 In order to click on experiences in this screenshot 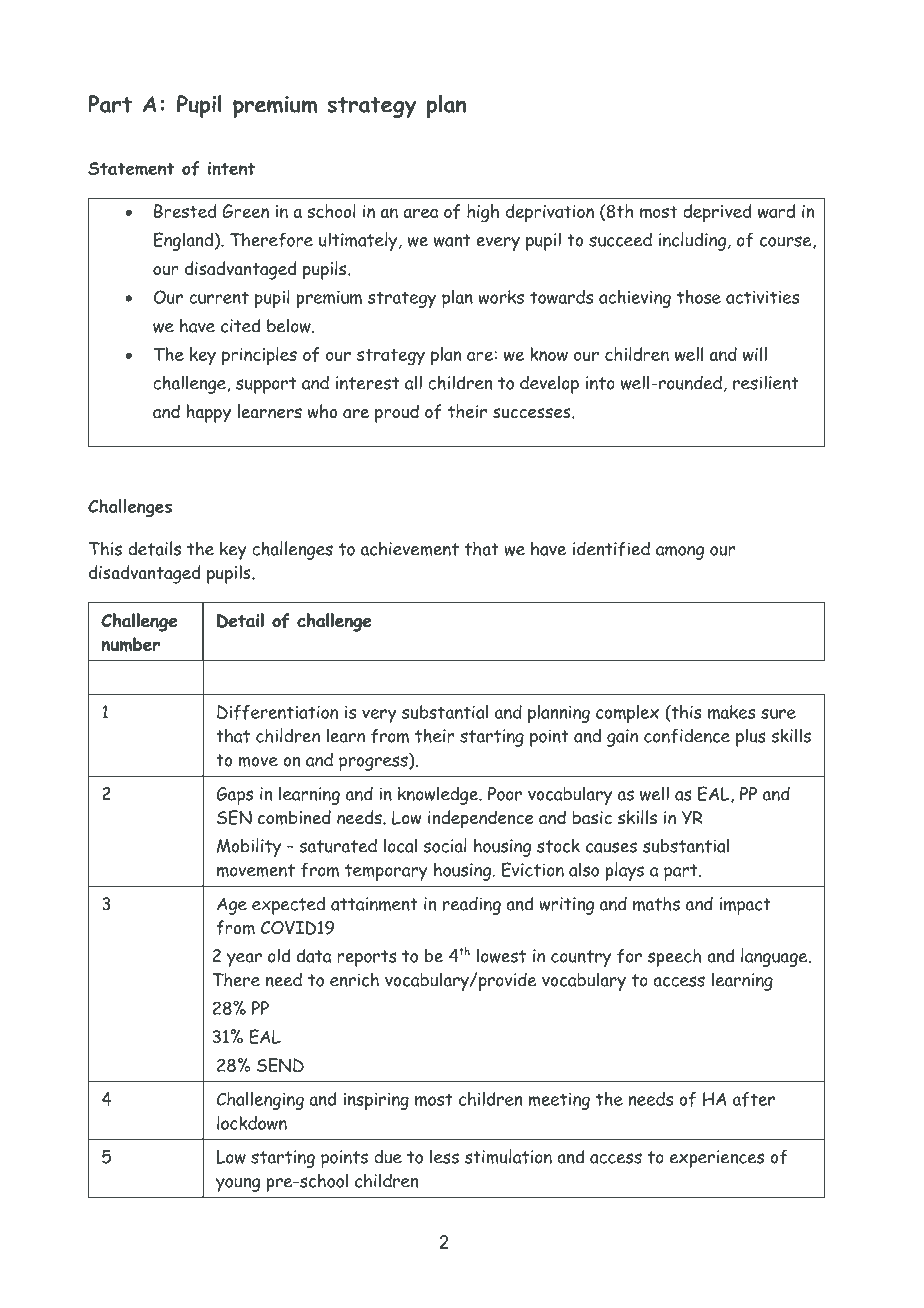, I will do `click(717, 1159)`.
